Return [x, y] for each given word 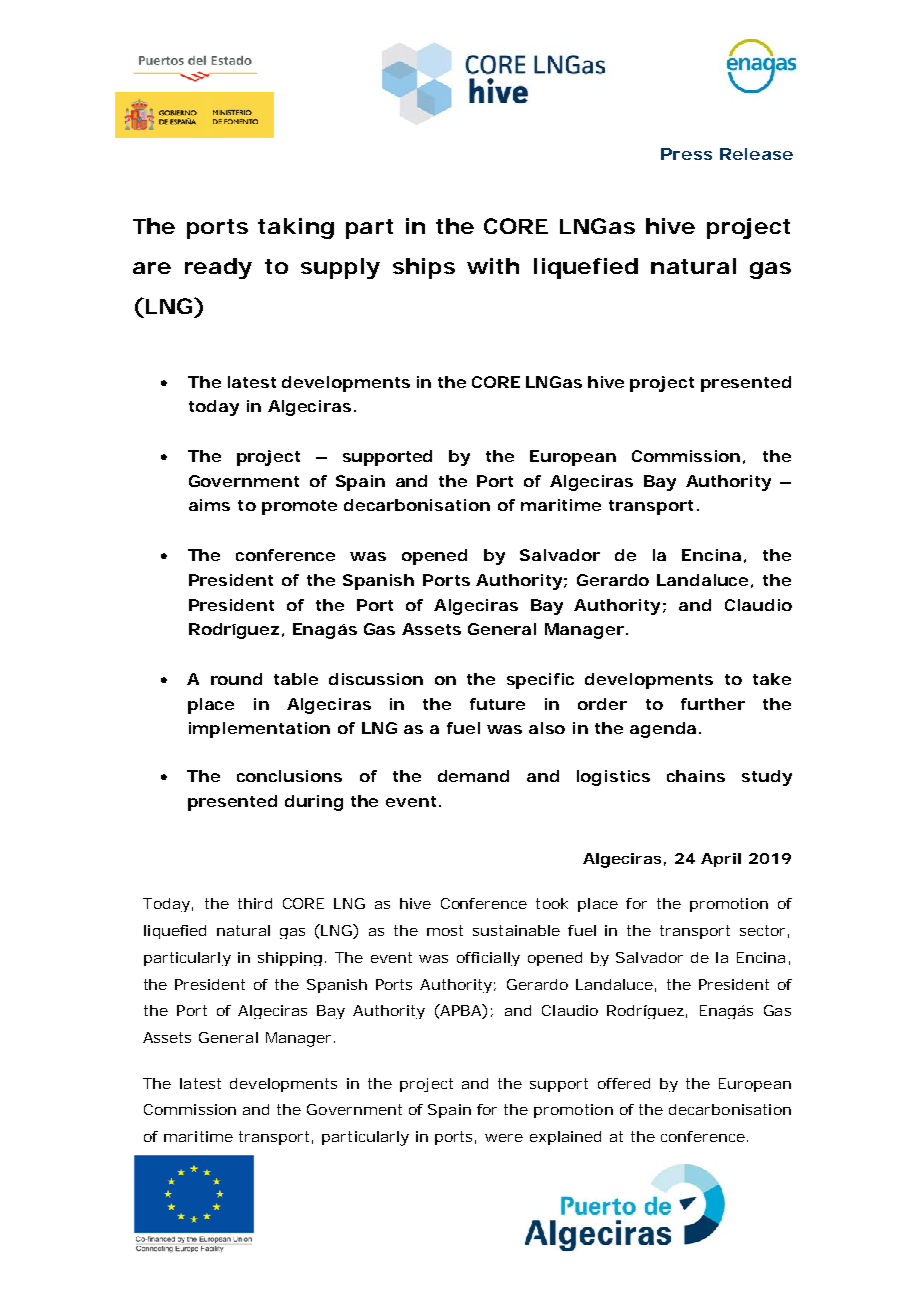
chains [696, 776]
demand [473, 776]
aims [209, 505]
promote [299, 507]
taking [296, 228]
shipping [290, 959]
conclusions [289, 776]
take [772, 679]
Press [686, 154]
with [493, 266]
